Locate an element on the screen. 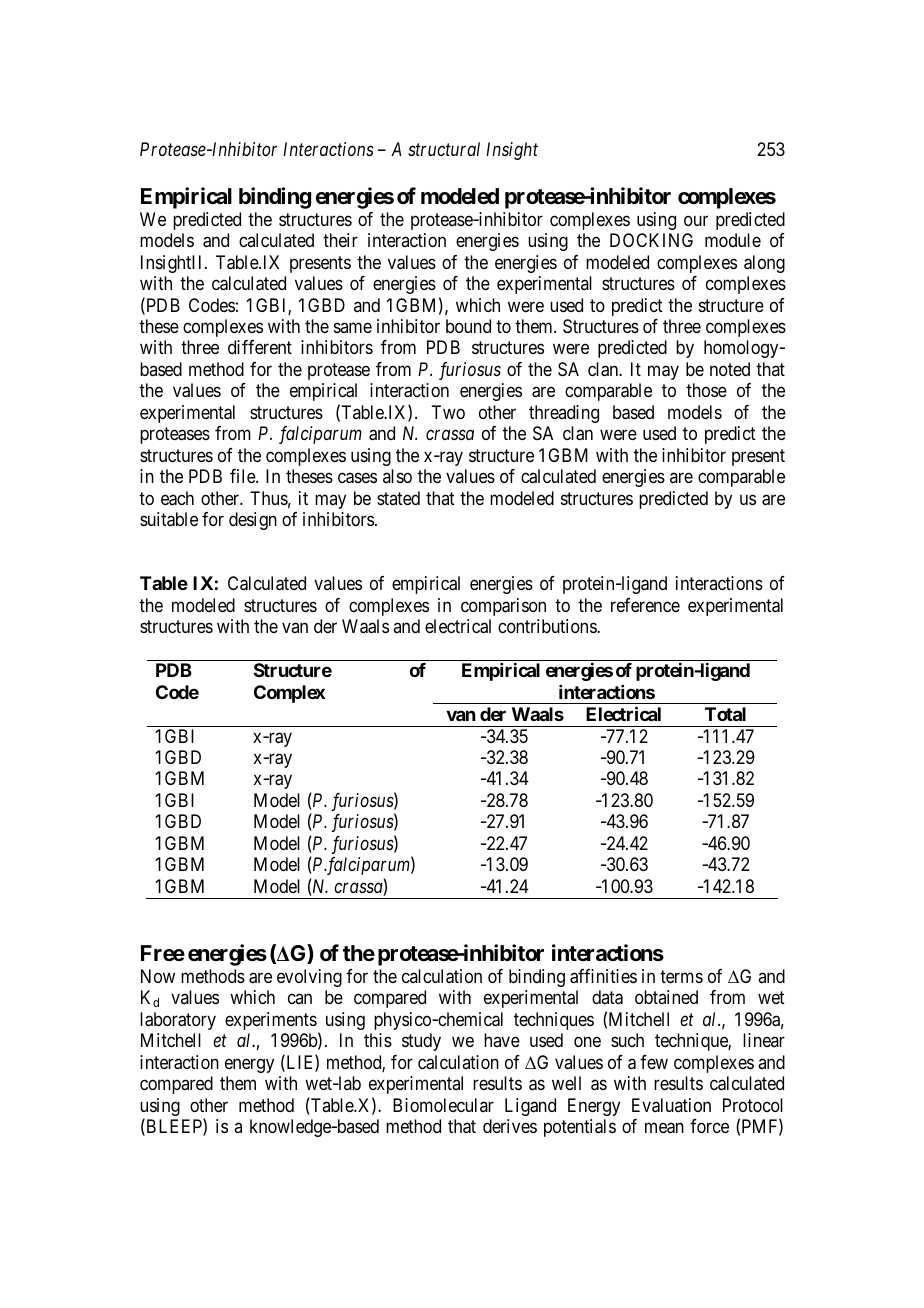 The image size is (924, 1308). evolving is located at coordinates (309, 978).
